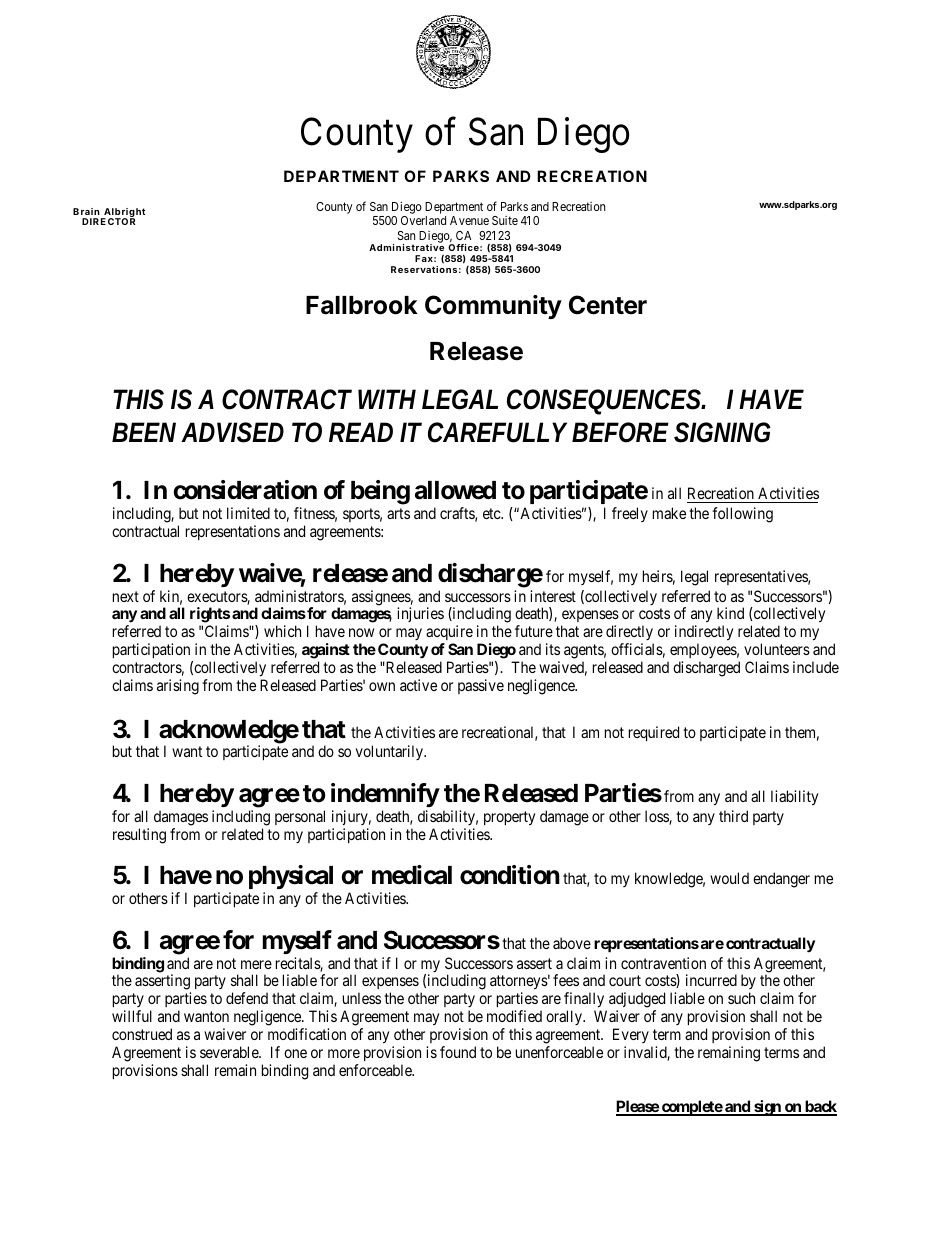 This screenshot has height=1233, width=952. What do you see at coordinates (509, 818) in the screenshot?
I see `property` at bounding box center [509, 818].
